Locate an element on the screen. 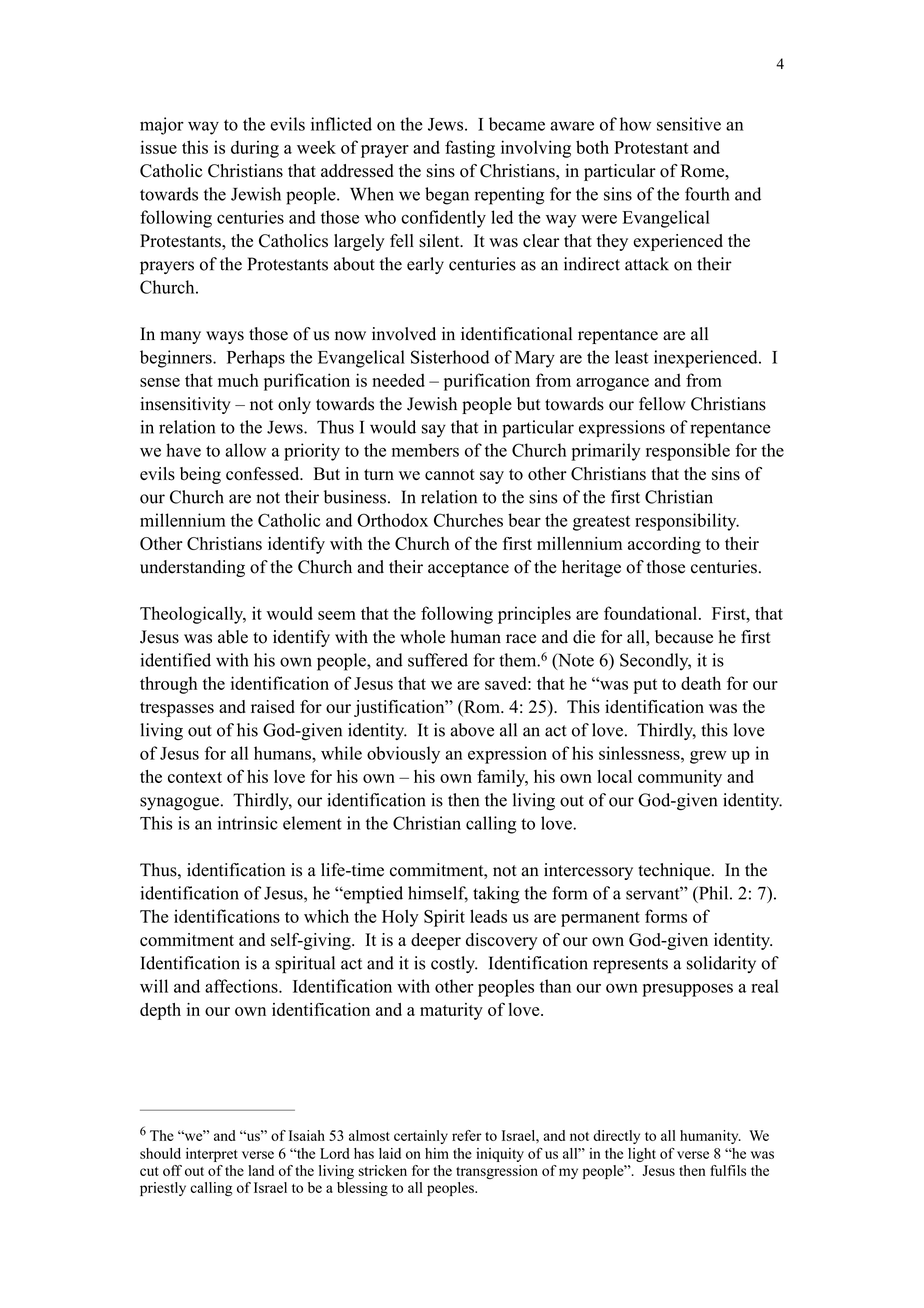 Image resolution: width=924 pixels, height=1308 pixels. during is located at coordinates (255, 149).
